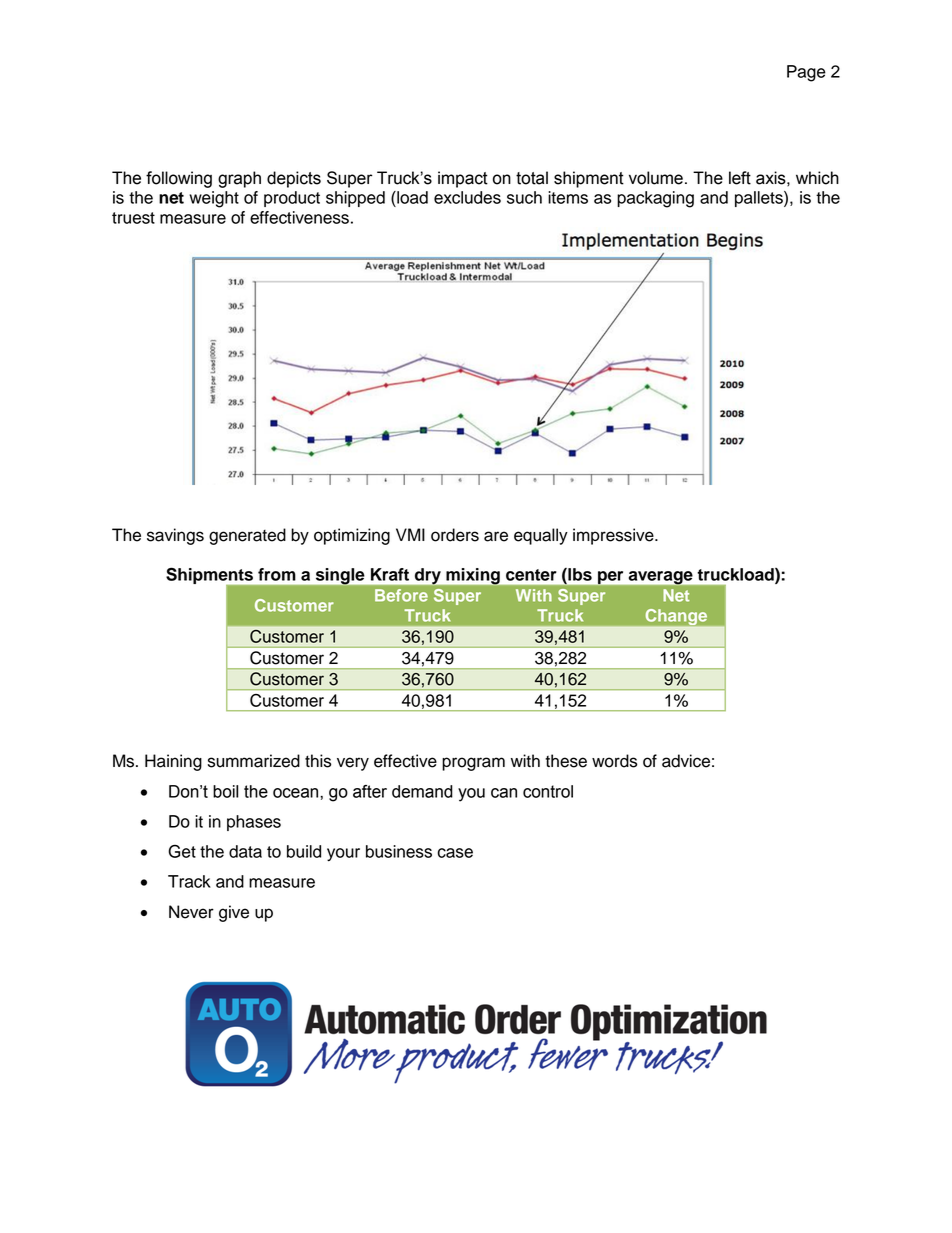  I want to click on Change, so click(676, 617).
